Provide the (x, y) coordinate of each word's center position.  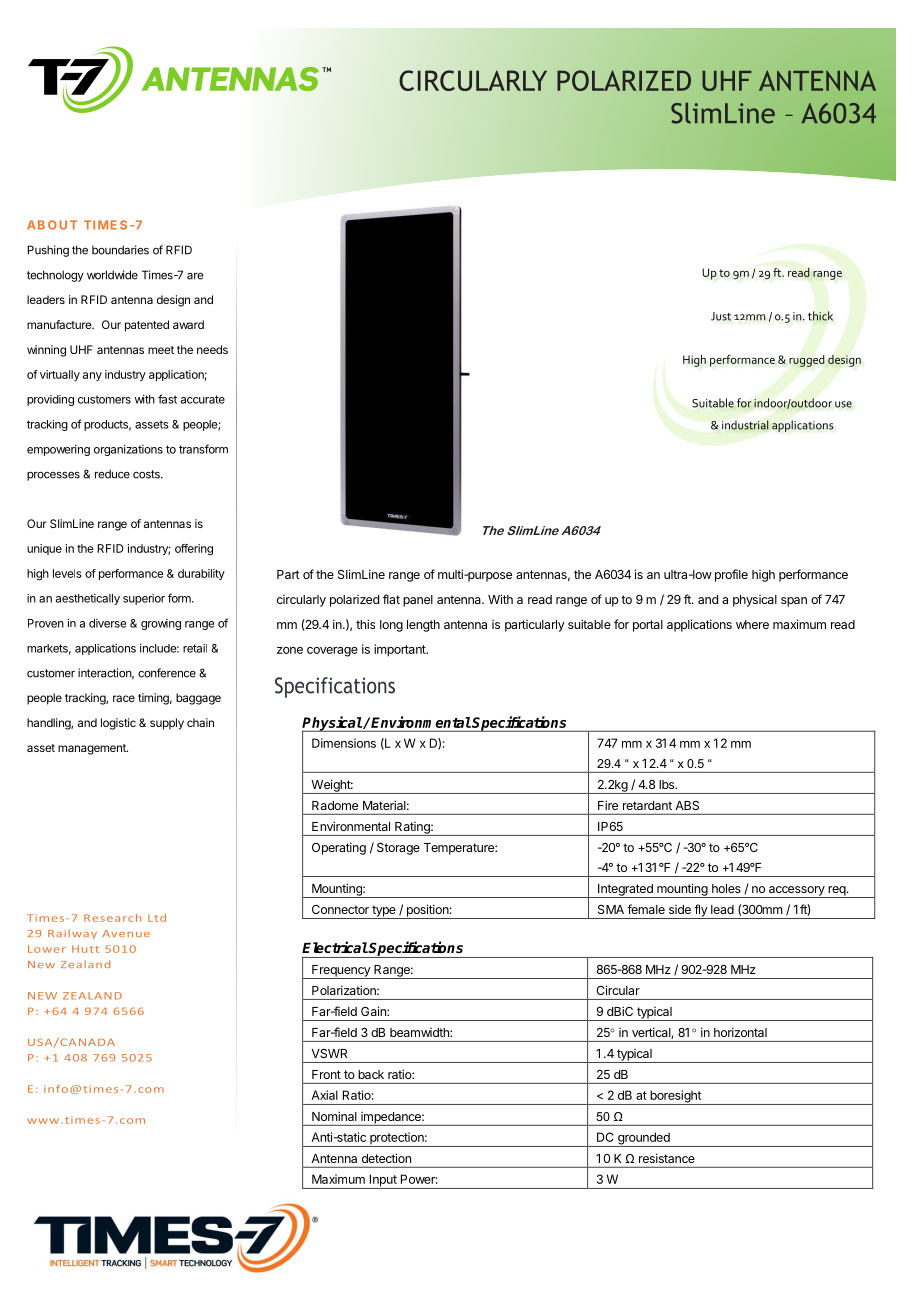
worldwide (112, 275)
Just (721, 316)
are (195, 276)
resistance (667, 1158)
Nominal (334, 1116)
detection (386, 1158)
